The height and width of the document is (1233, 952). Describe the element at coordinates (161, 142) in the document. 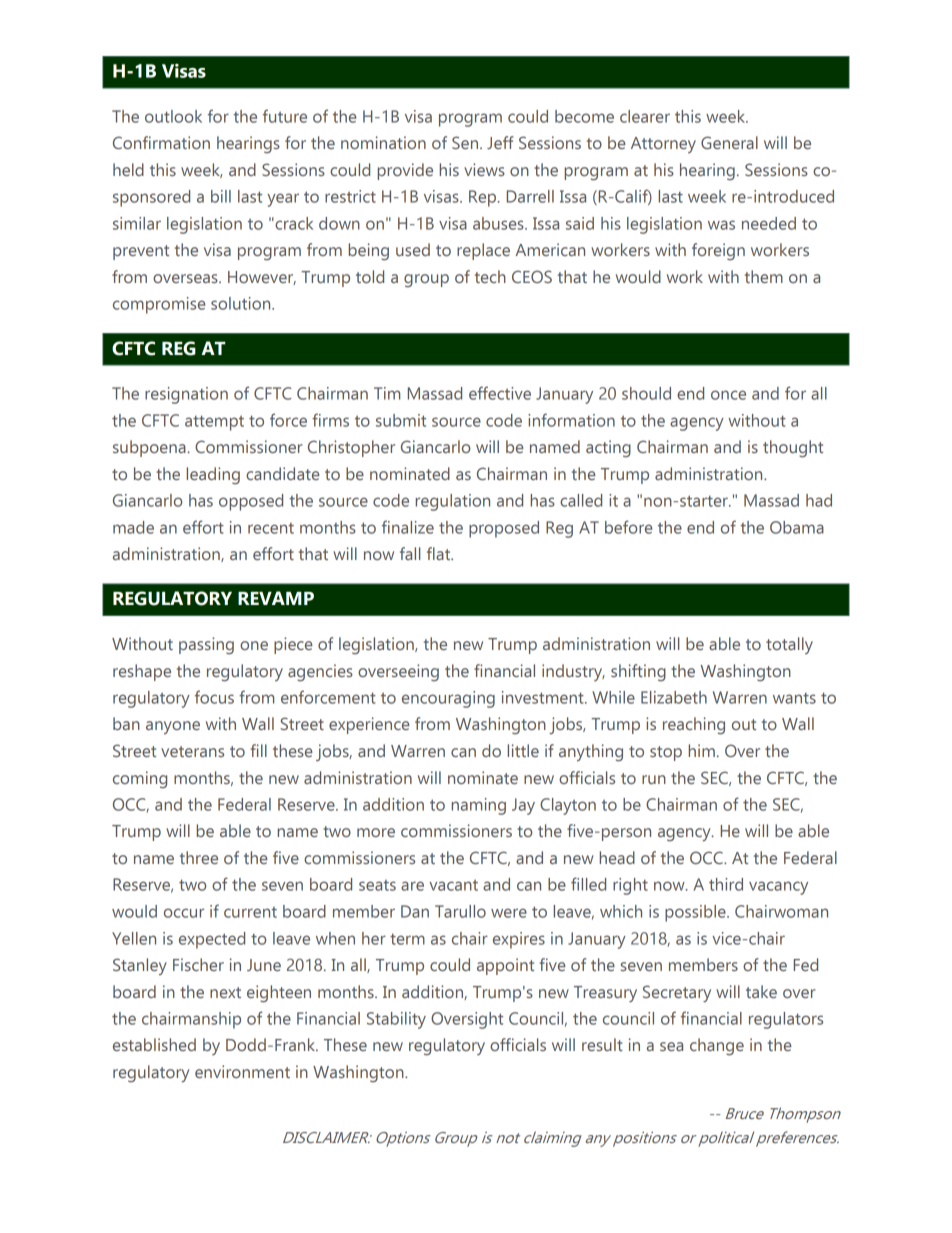

I see `Confirmation` at that location.
